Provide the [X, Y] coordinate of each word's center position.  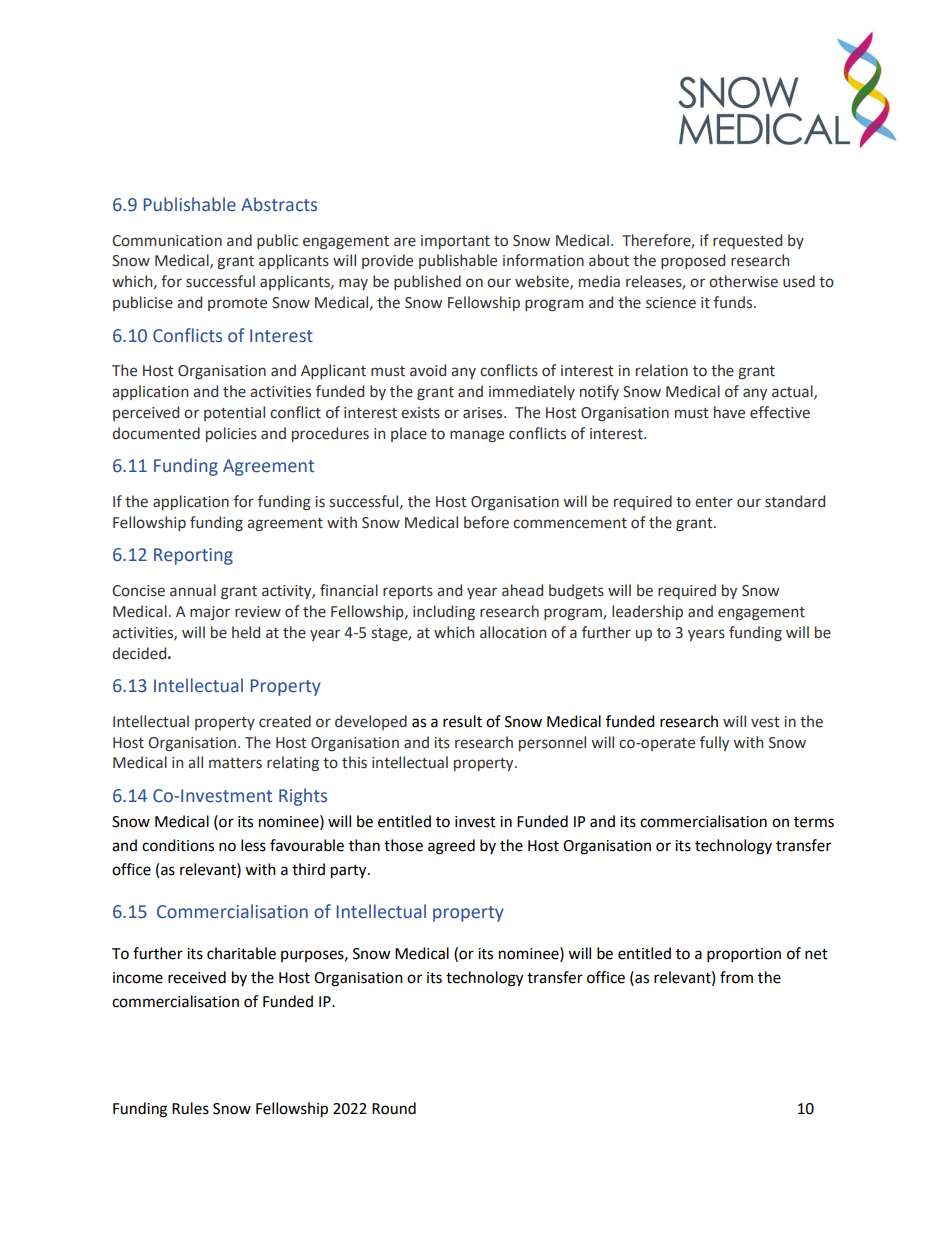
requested [747, 241]
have [729, 412]
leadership [647, 612]
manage [477, 436]
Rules [190, 1108]
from [736, 977]
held [246, 632]
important [455, 242]
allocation [513, 632]
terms [814, 822]
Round [394, 1108]
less [253, 845]
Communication [167, 241]
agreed [451, 847]
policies [231, 434]
